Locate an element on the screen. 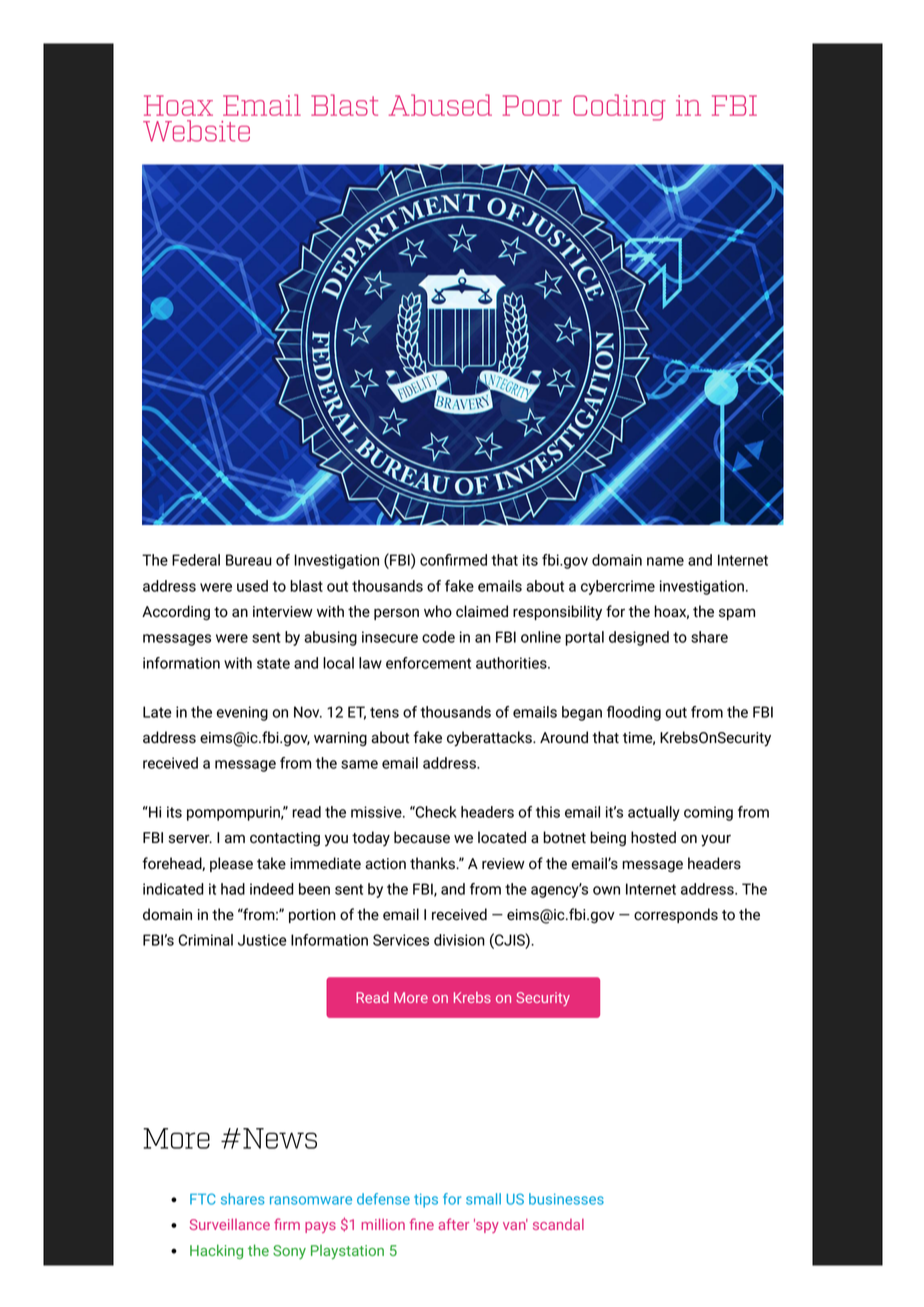 This screenshot has width=924, height=1307. after is located at coordinates (453, 1224).
